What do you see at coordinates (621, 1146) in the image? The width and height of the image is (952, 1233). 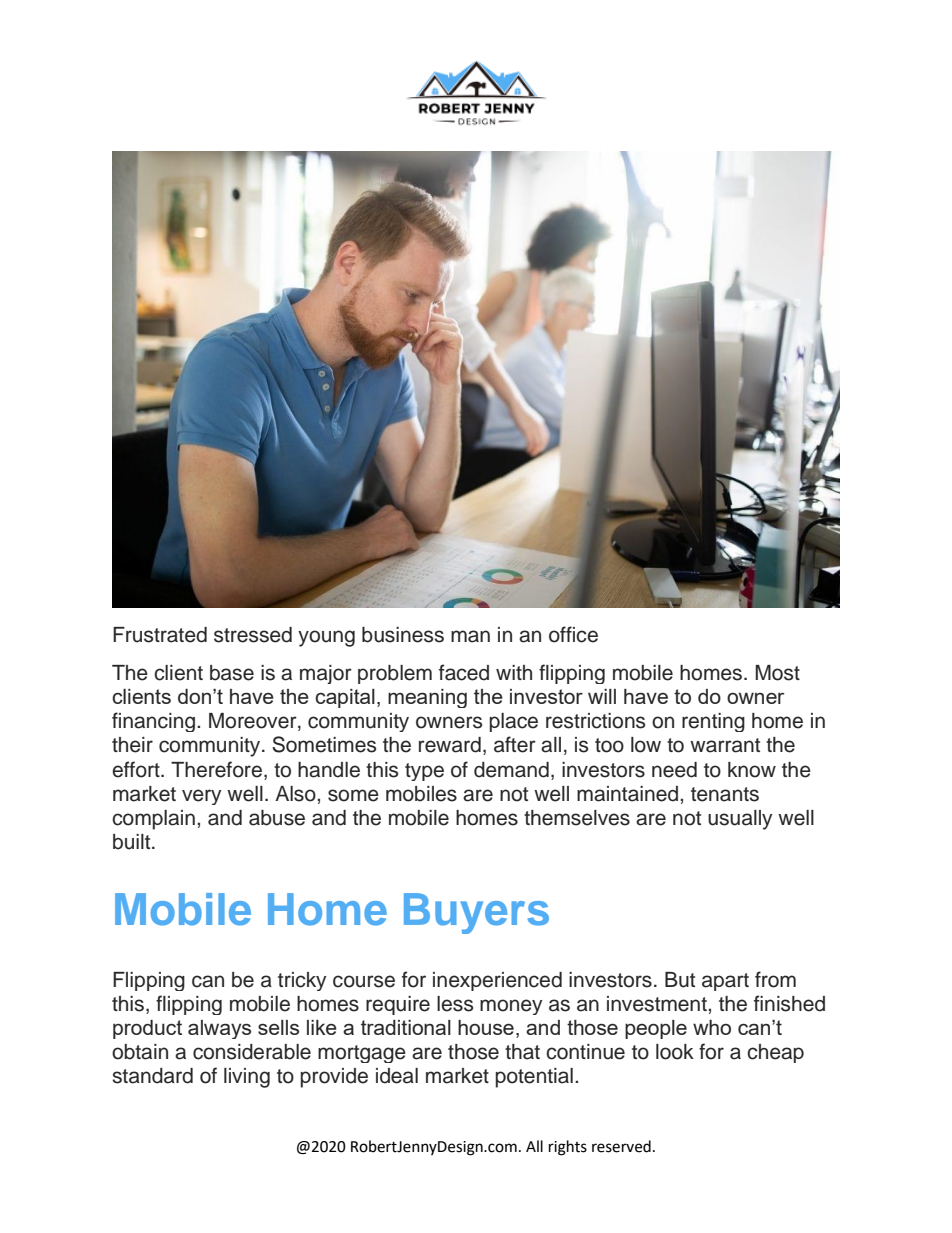 I see `reserved` at bounding box center [621, 1146].
